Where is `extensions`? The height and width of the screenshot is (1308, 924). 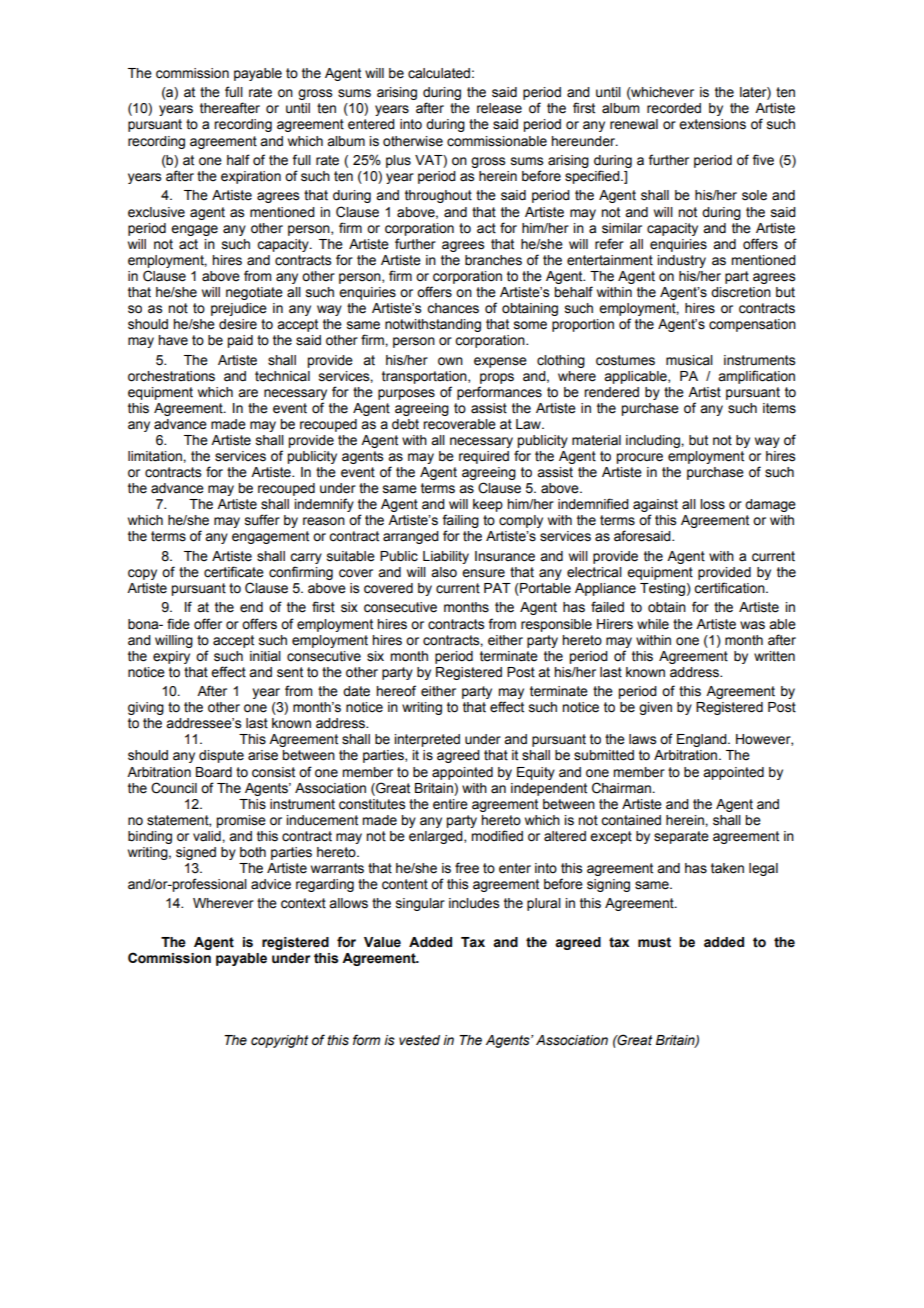
extensions is located at coordinates (712, 124).
